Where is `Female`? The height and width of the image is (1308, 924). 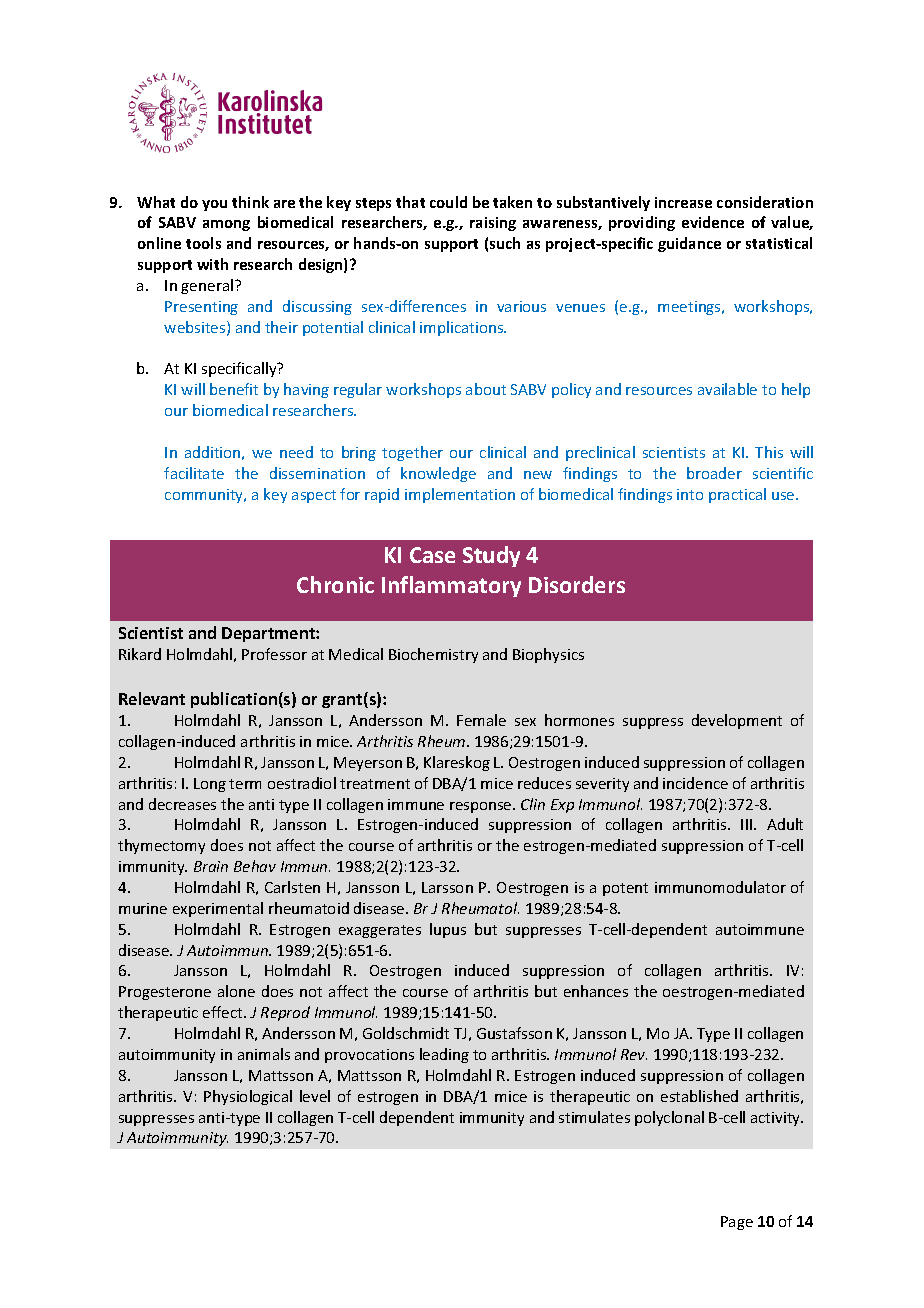
Female is located at coordinates (481, 720).
